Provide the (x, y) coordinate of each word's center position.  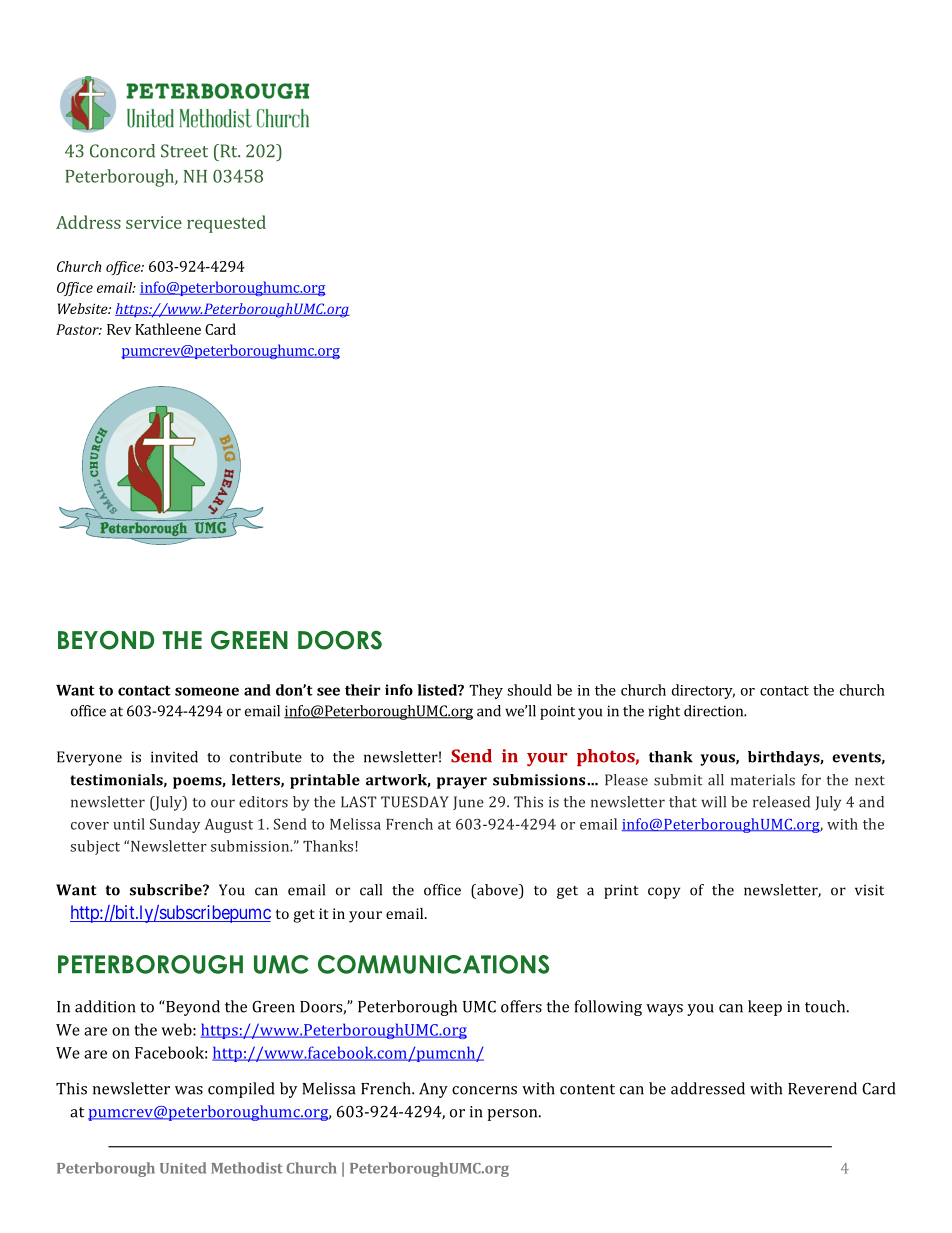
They (486, 691)
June (468, 803)
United (183, 1168)
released (781, 802)
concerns (484, 1090)
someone (207, 691)
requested (226, 224)
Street (184, 151)
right (664, 712)
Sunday (175, 825)
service (154, 222)
